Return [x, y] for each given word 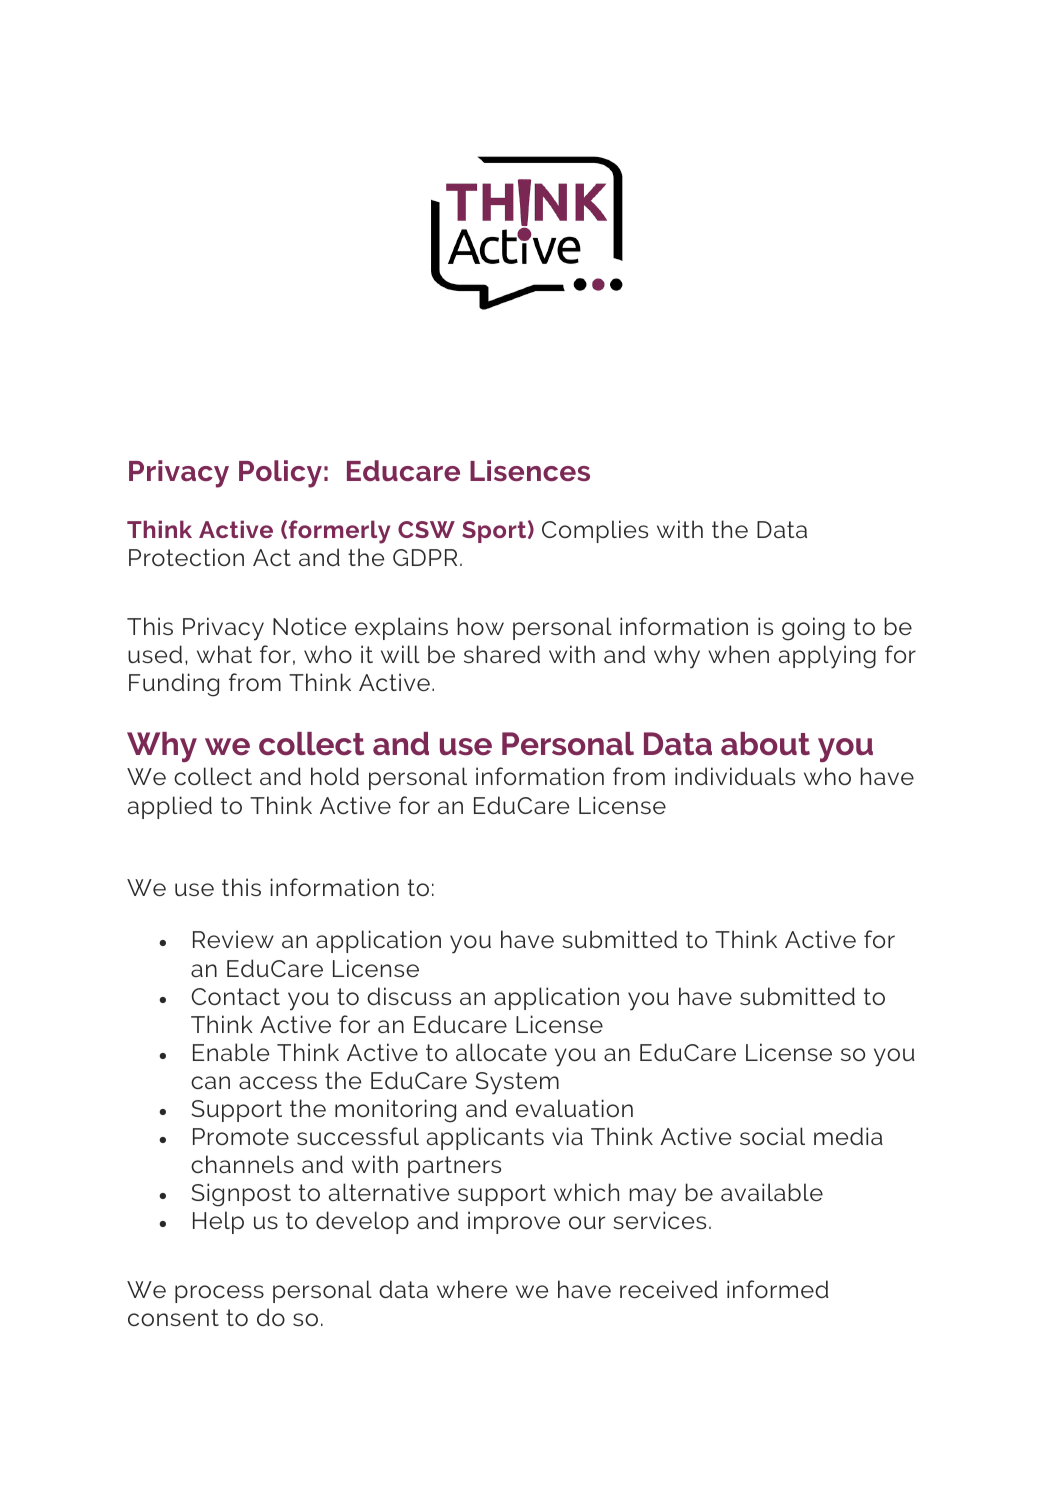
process [219, 1294]
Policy [280, 474]
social [772, 1136]
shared [502, 654]
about [765, 744]
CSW [426, 529]
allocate [501, 1052]
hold [335, 776]
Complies [595, 531]
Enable [231, 1052]
